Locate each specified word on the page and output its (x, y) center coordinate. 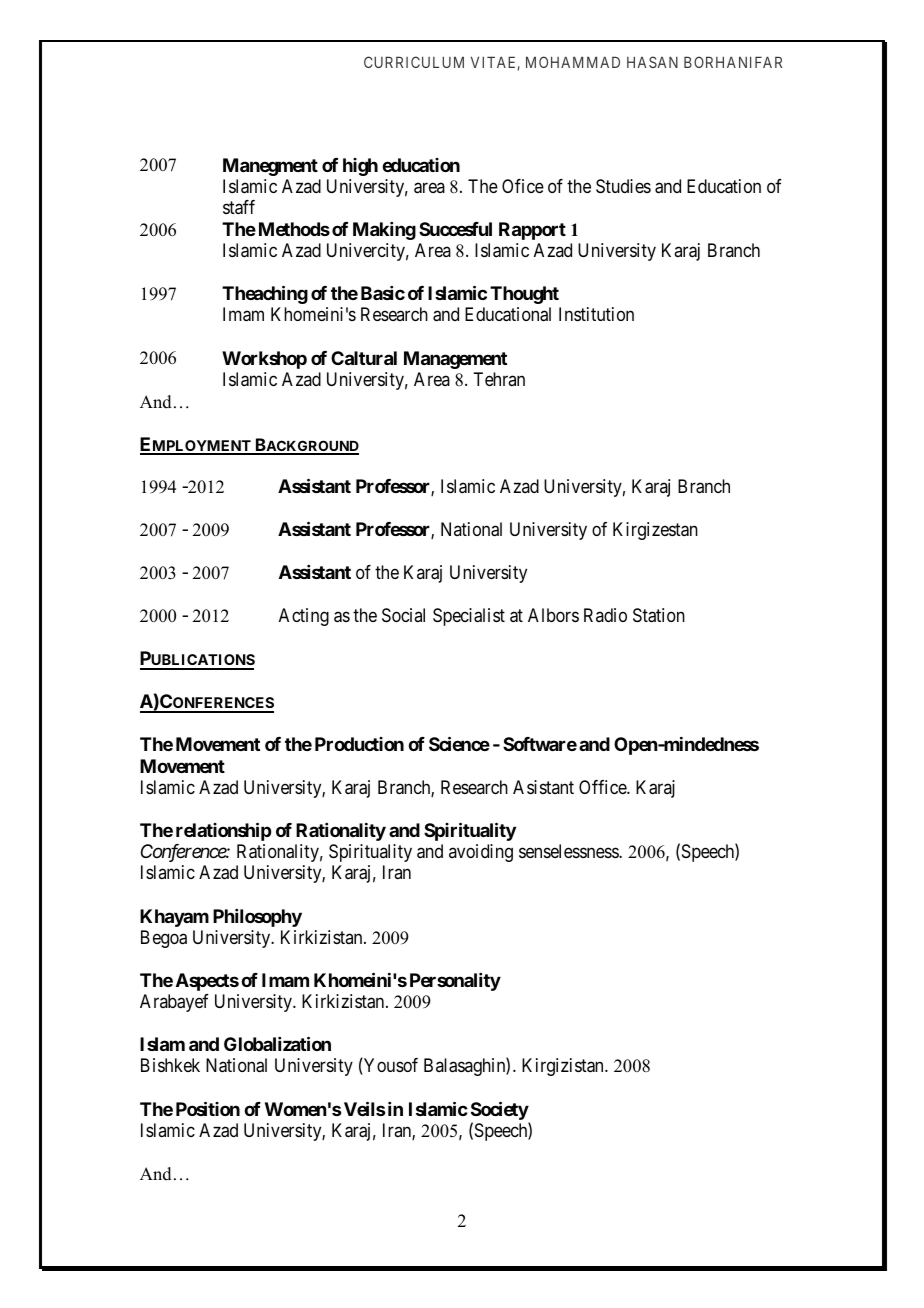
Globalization (277, 1043)
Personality (455, 982)
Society (500, 1110)
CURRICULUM (414, 62)
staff (239, 207)
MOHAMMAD (573, 62)
